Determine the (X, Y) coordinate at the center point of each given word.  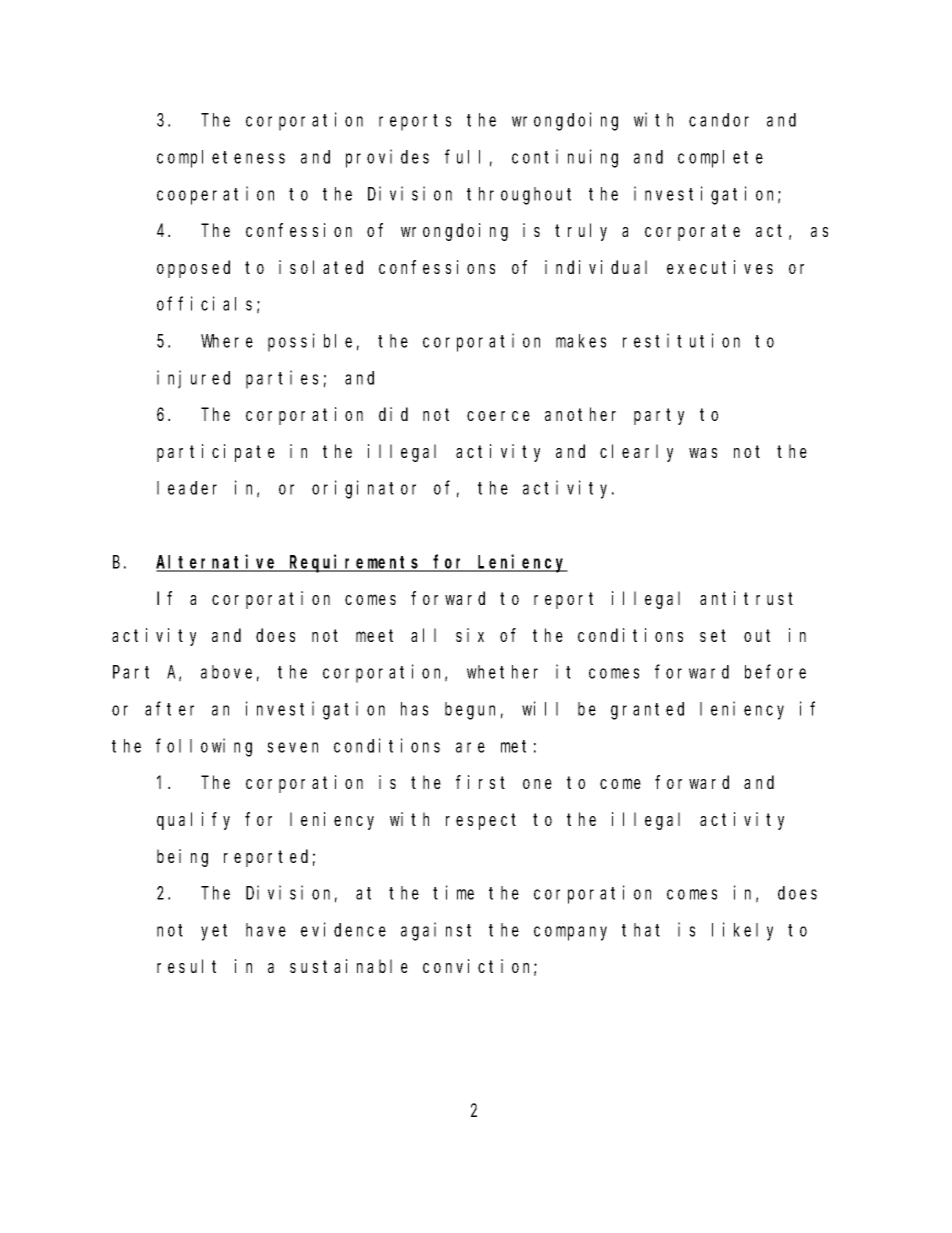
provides (387, 158)
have (266, 930)
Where (227, 341)
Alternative (218, 562)
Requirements (355, 563)
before (775, 672)
